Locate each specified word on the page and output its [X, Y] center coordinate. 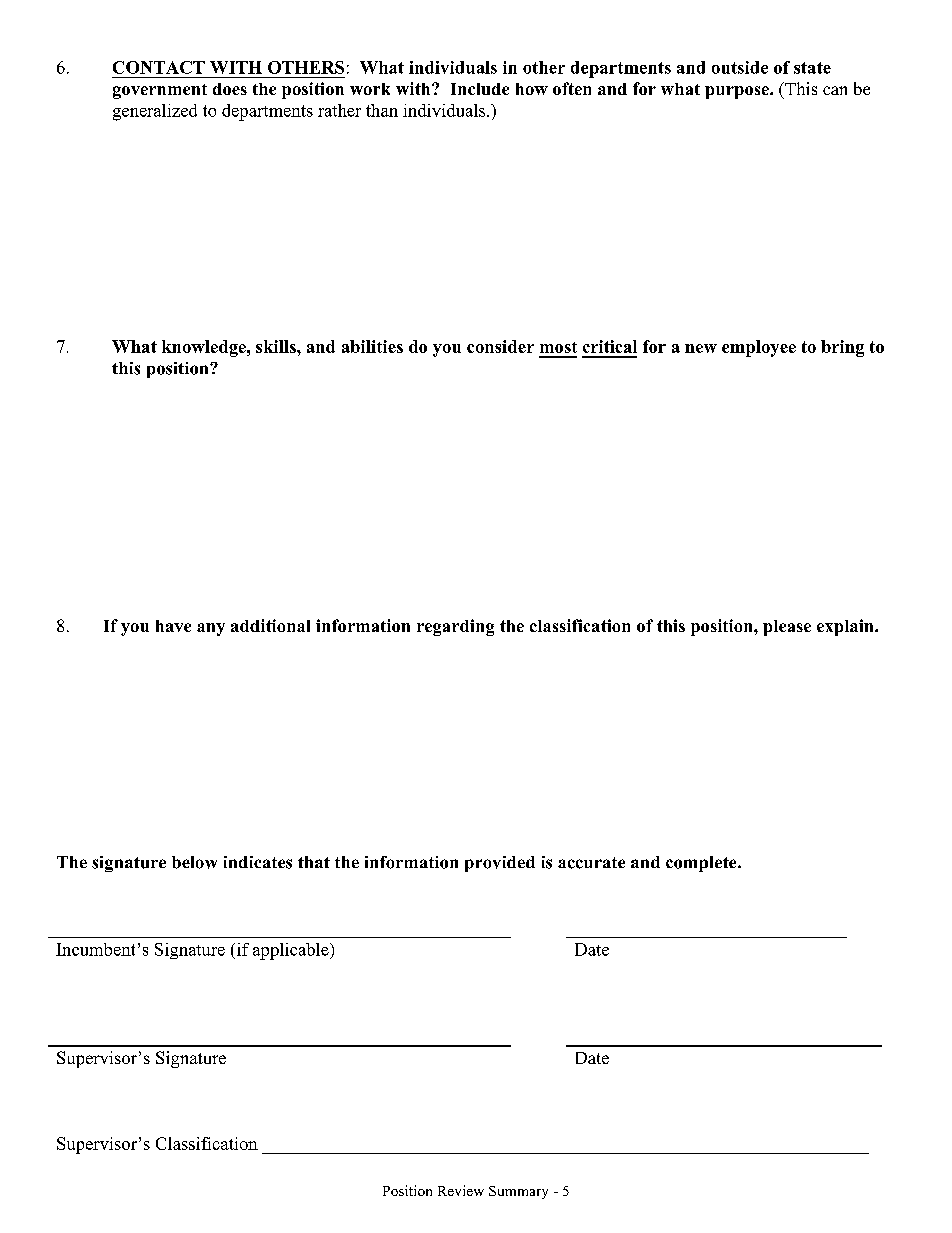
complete [702, 864]
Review [461, 1190]
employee [759, 348]
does [230, 89]
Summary [518, 1192]
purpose [738, 92]
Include [480, 89]
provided [500, 864]
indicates [258, 862]
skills [277, 346]
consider [500, 346]
